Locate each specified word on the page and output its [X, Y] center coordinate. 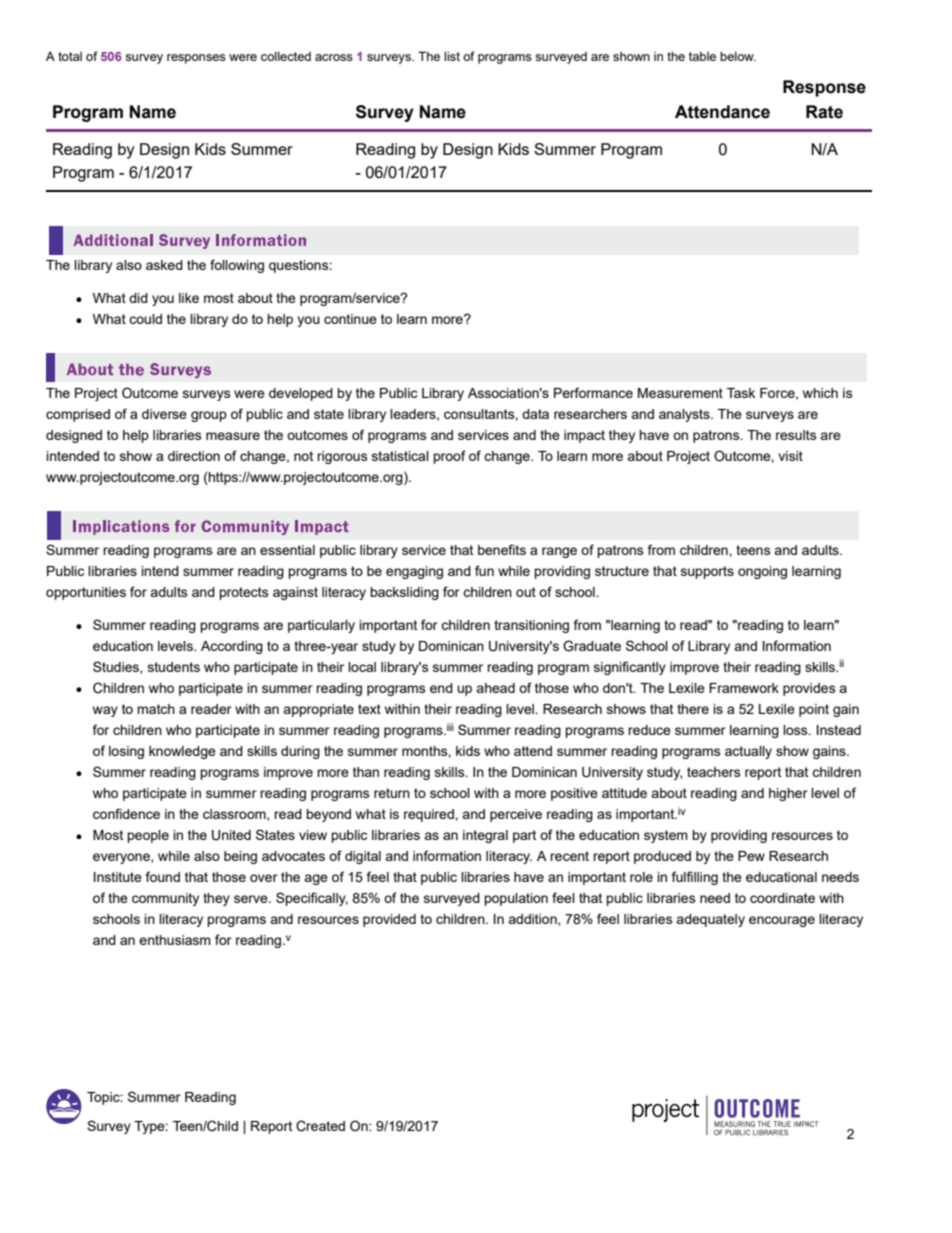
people [148, 836]
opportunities [86, 593]
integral [485, 836]
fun [484, 570]
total [70, 56]
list [452, 56]
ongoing [762, 572]
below [738, 56]
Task [741, 393]
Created [320, 1126]
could [145, 319]
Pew [751, 856]
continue [350, 319]
